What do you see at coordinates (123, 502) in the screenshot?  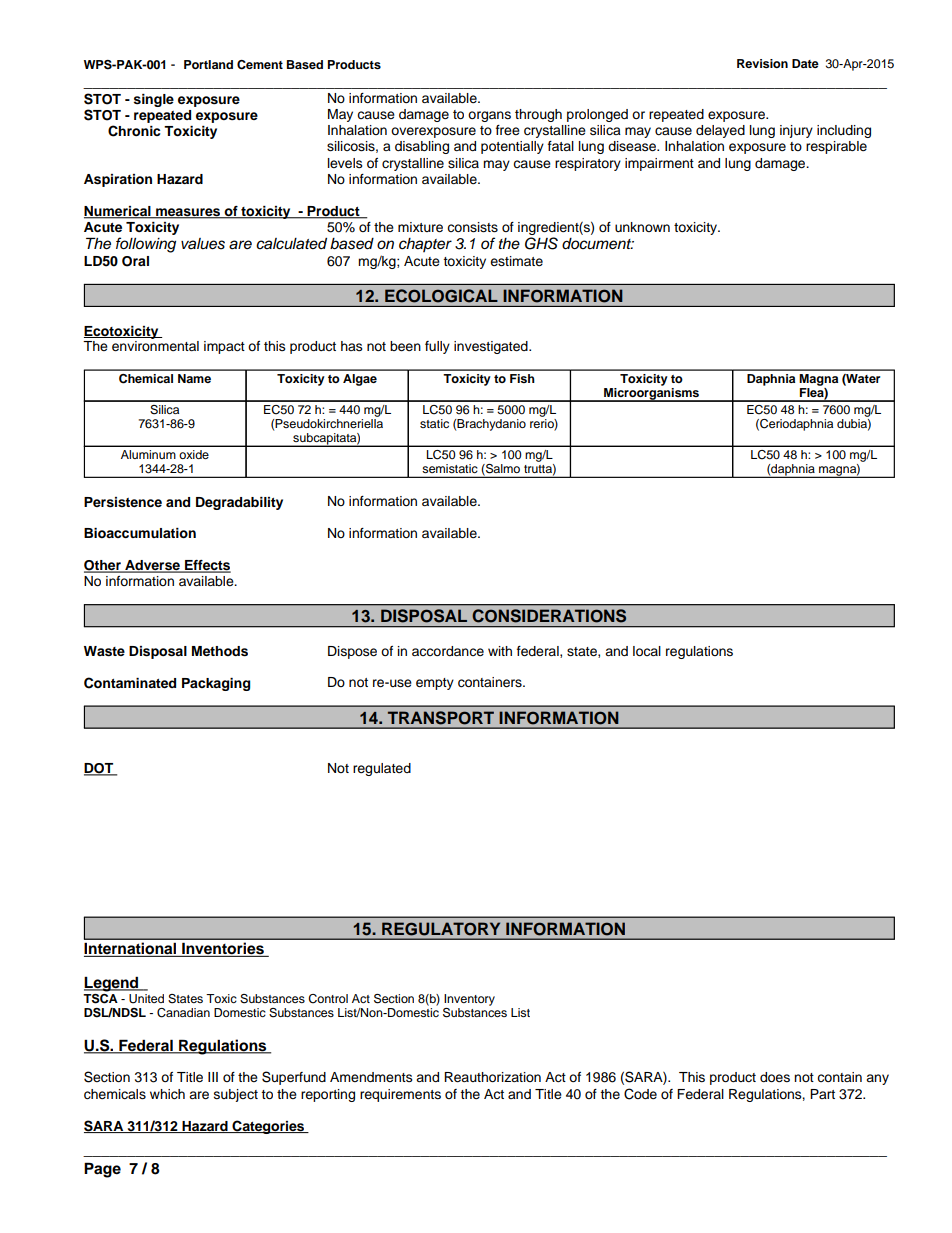 I see `Persistence` at bounding box center [123, 502].
